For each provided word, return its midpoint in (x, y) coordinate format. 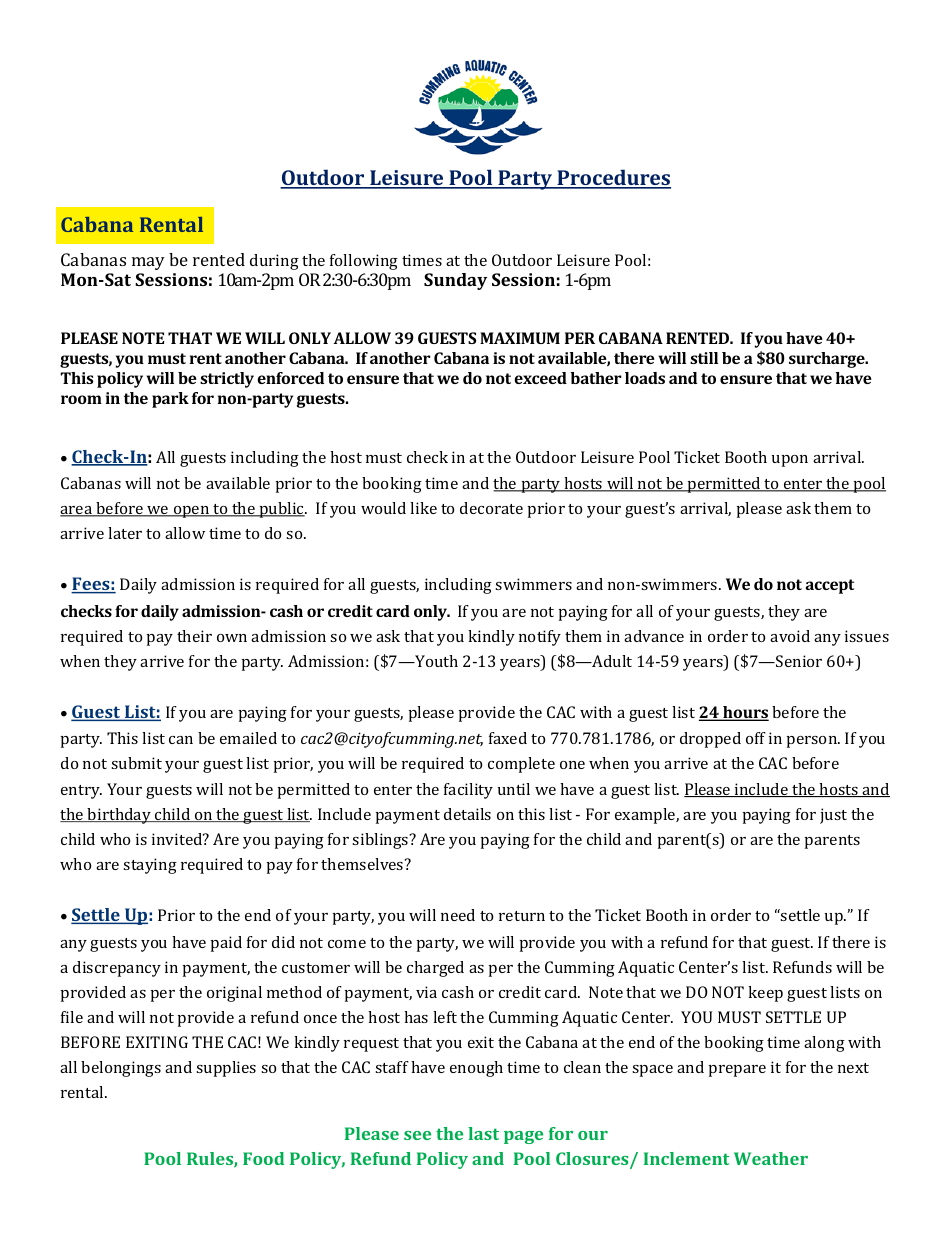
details (467, 814)
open (191, 512)
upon (790, 461)
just (833, 816)
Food (263, 1158)
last (483, 1133)
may (148, 263)
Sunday (455, 281)
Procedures (613, 179)
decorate (491, 508)
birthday (119, 816)
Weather (771, 1158)
